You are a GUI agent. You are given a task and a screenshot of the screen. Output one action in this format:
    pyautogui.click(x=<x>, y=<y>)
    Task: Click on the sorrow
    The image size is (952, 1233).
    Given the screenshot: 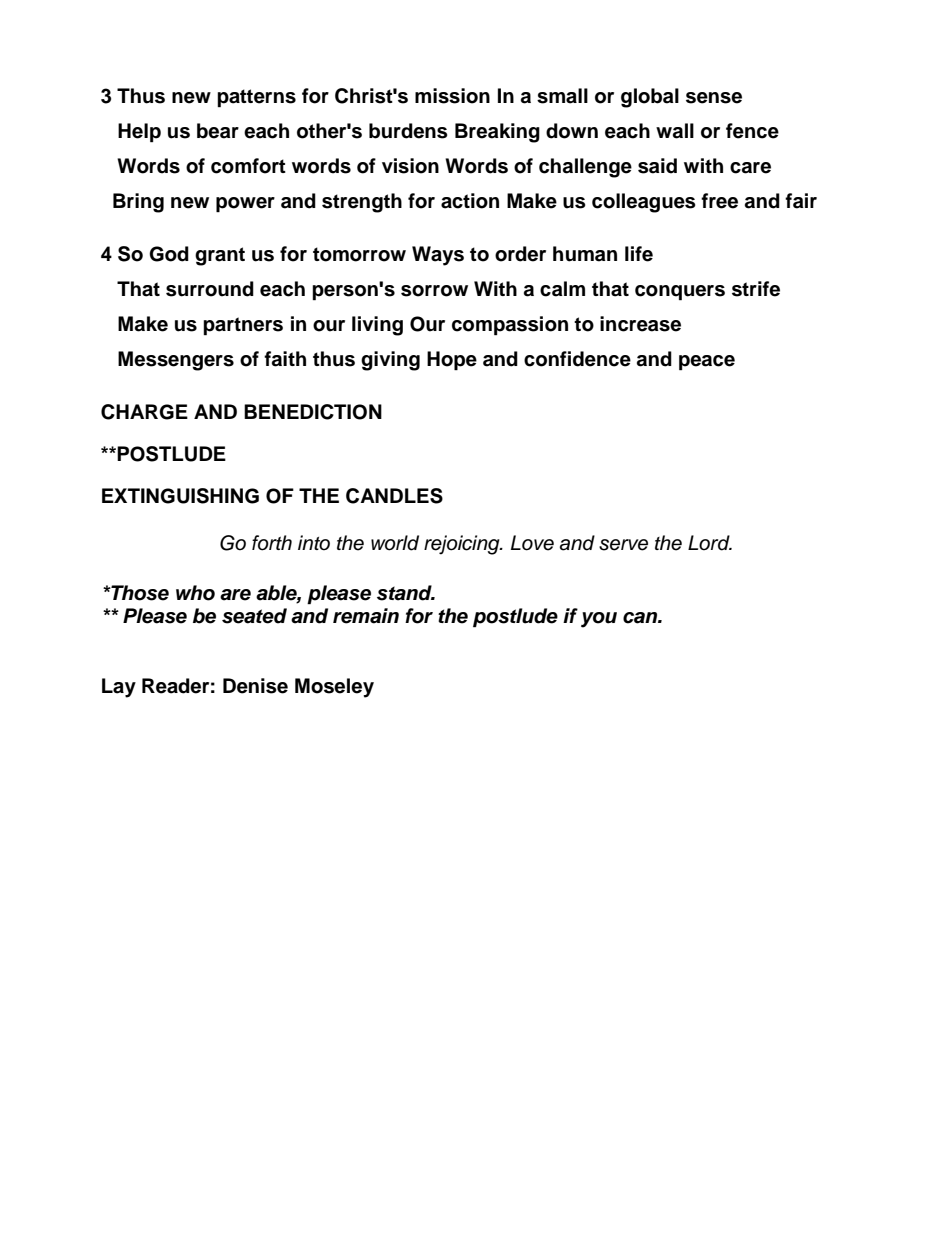 What is the action you would take?
    pyautogui.click(x=434, y=291)
